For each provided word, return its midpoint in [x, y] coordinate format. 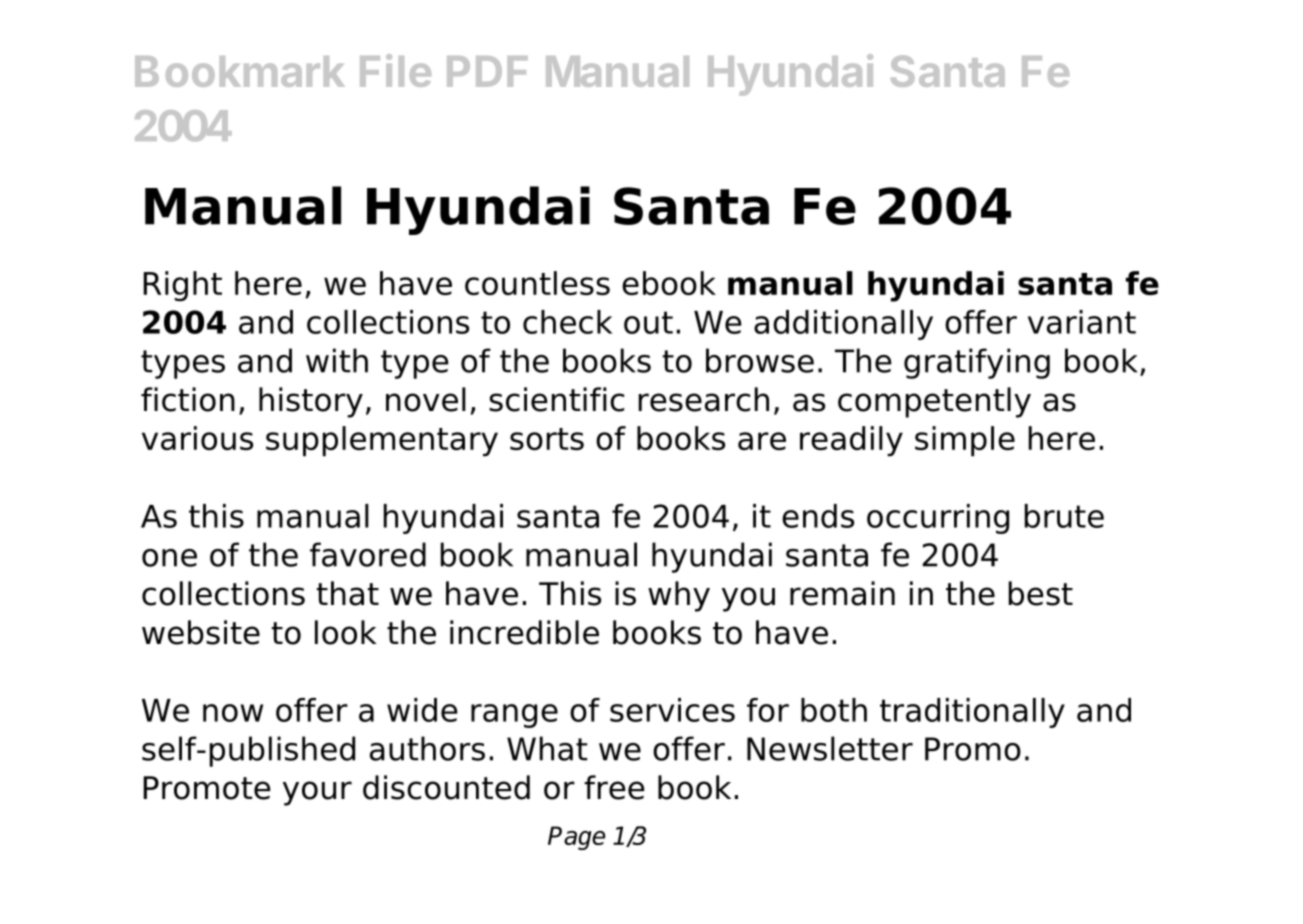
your [317, 793]
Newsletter [830, 748]
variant [1082, 322]
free [614, 787]
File [395, 70]
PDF [487, 71]
